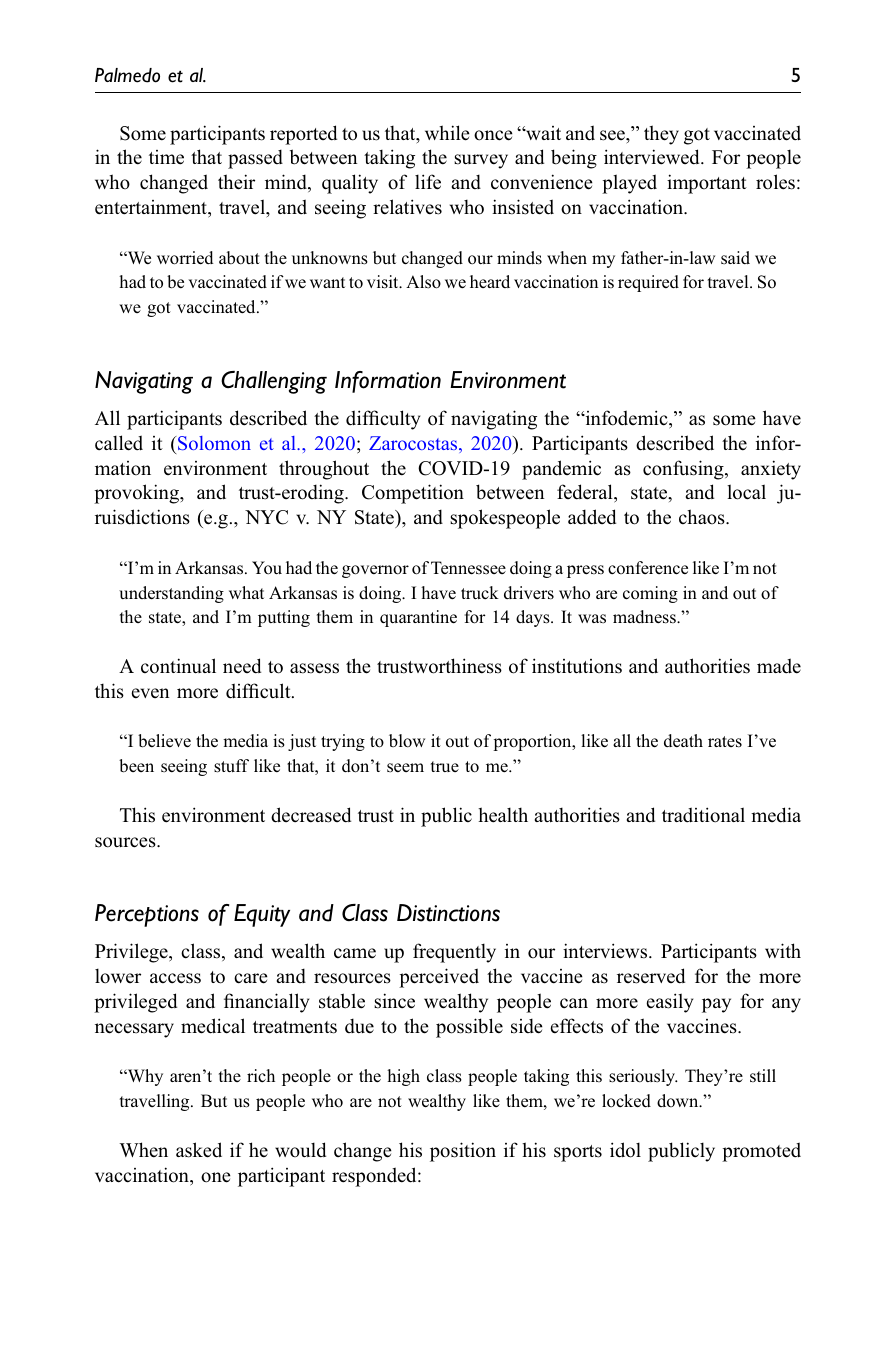  Describe the element at coordinates (413, 494) in the screenshot. I see `Competition` at that location.
